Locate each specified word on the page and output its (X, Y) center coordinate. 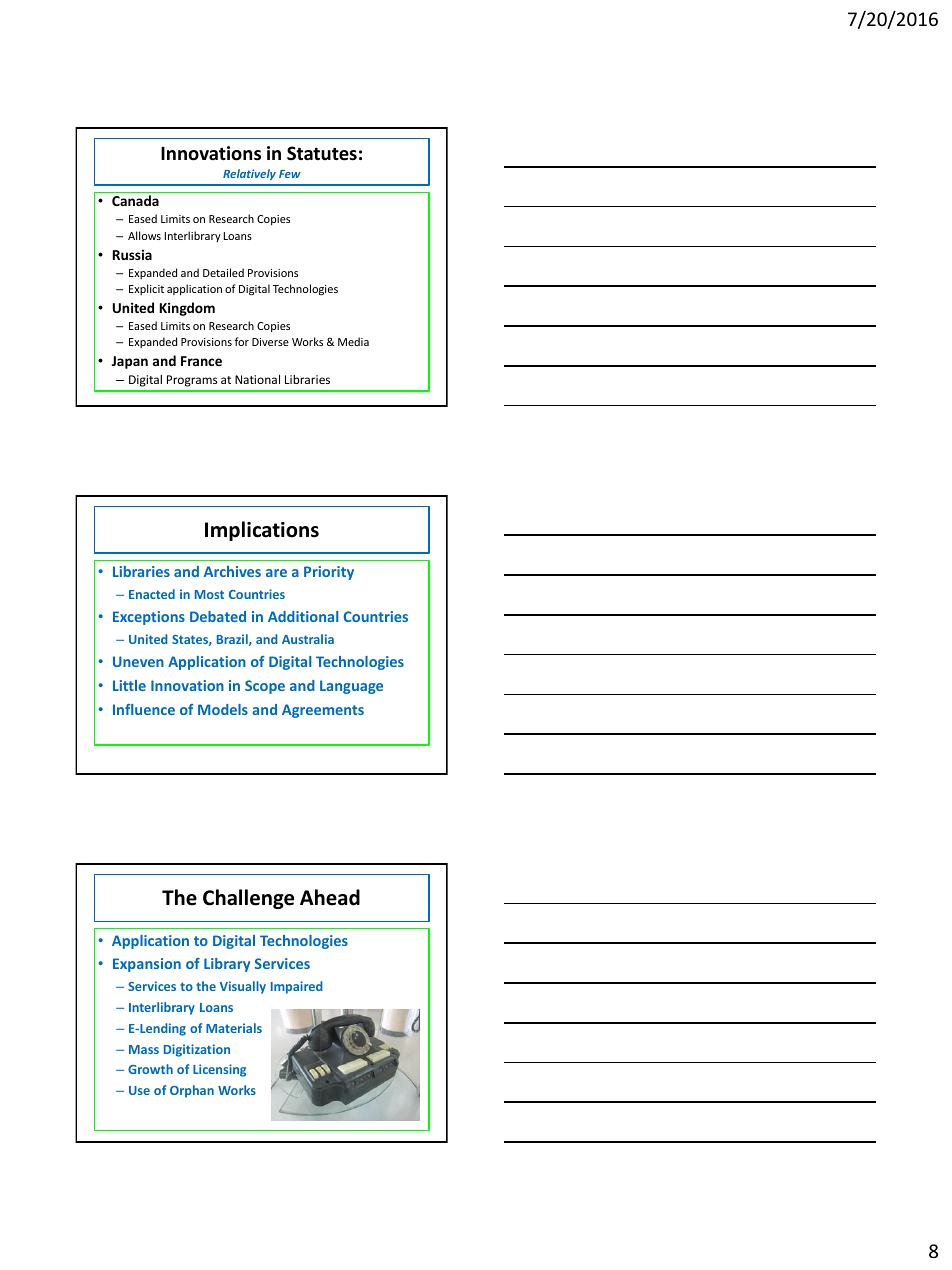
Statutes (322, 153)
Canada (135, 200)
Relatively (249, 174)
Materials (234, 1028)
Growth (150, 1069)
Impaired (297, 987)
